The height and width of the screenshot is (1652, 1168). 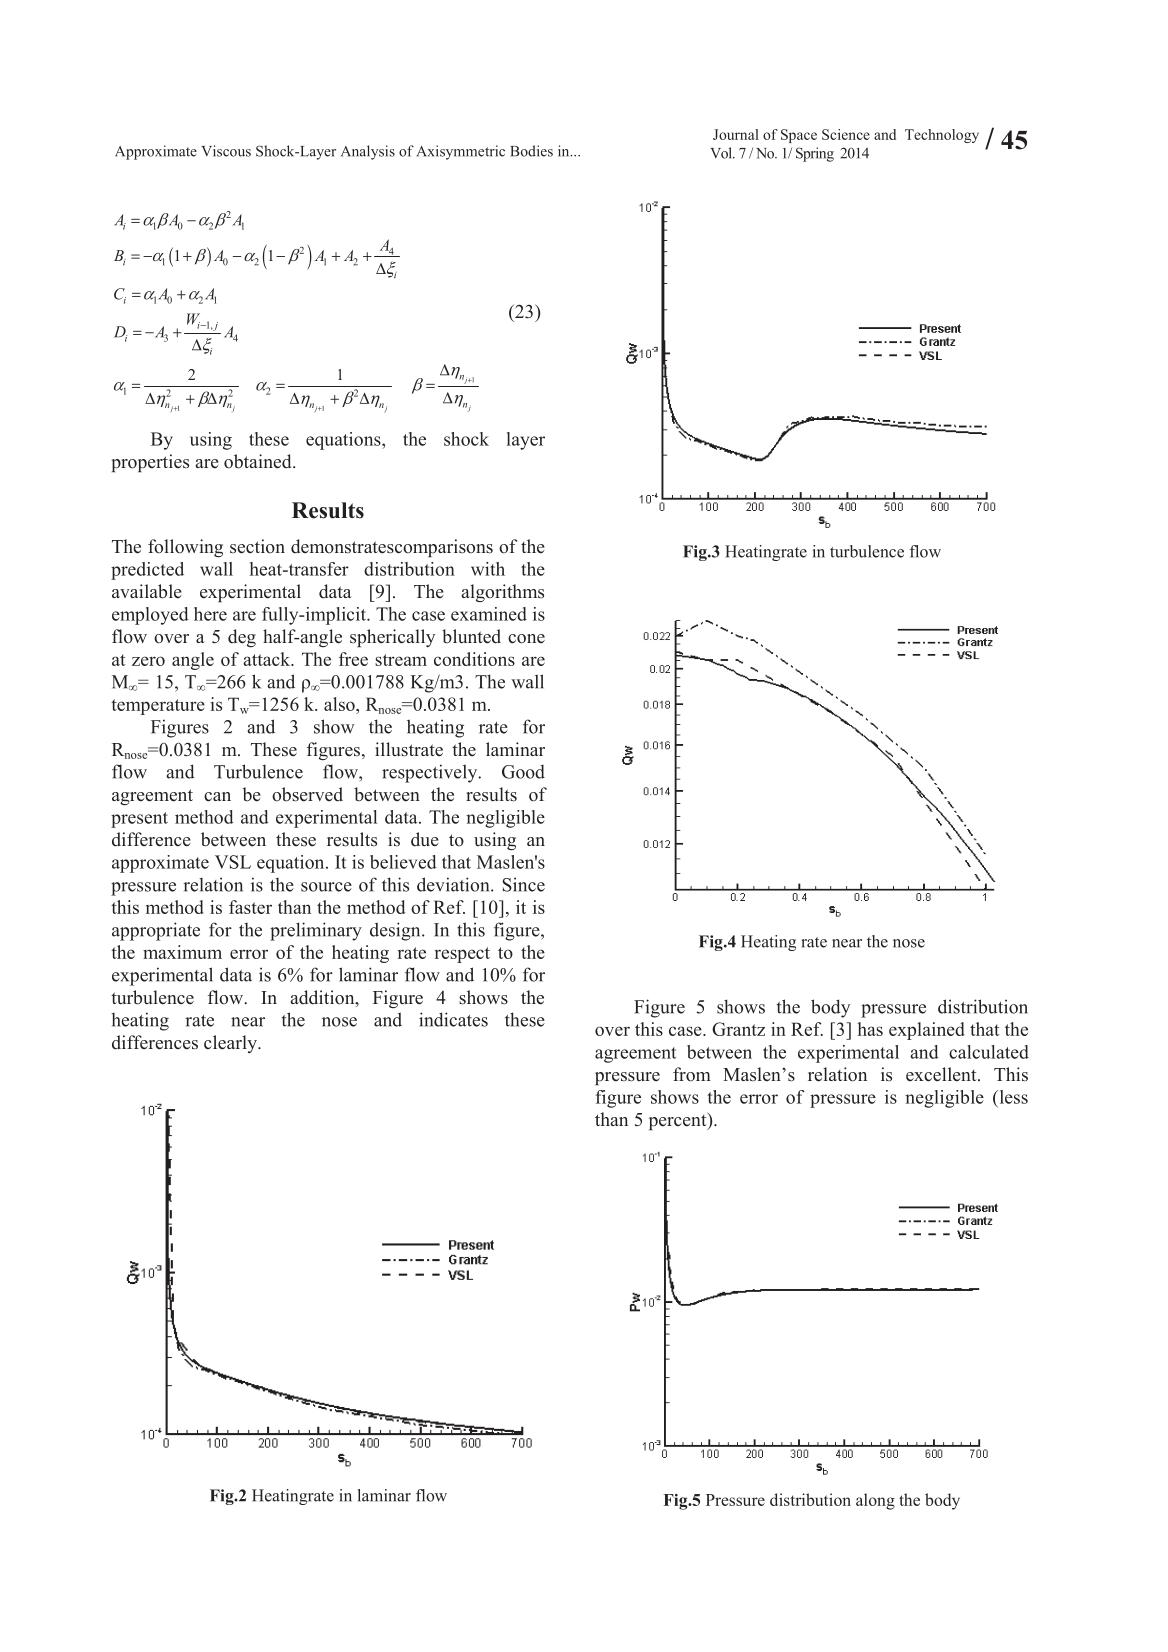 What do you see at coordinates (453, 1019) in the screenshot?
I see `indicates` at bounding box center [453, 1019].
